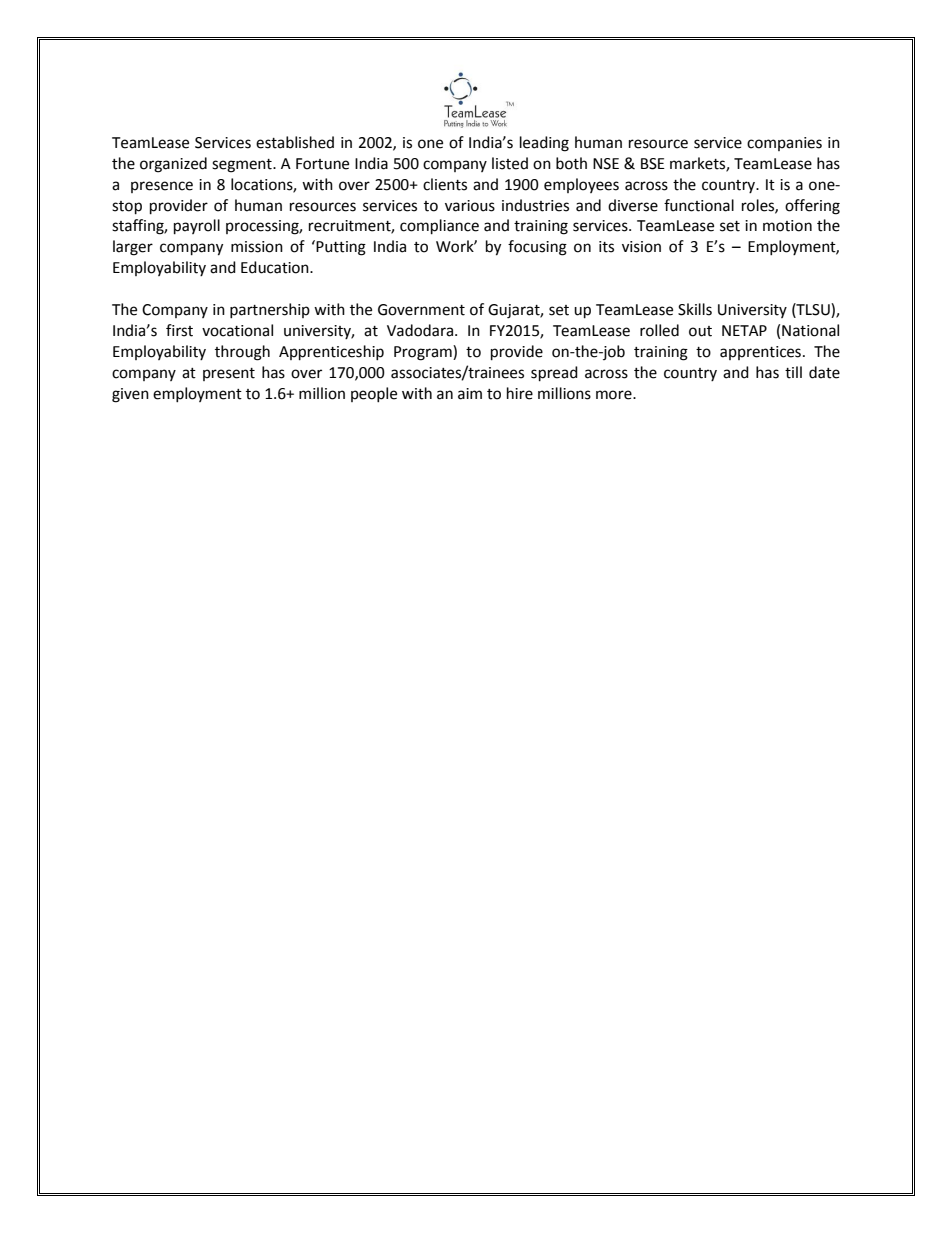  I want to click on compliance, so click(439, 227).
